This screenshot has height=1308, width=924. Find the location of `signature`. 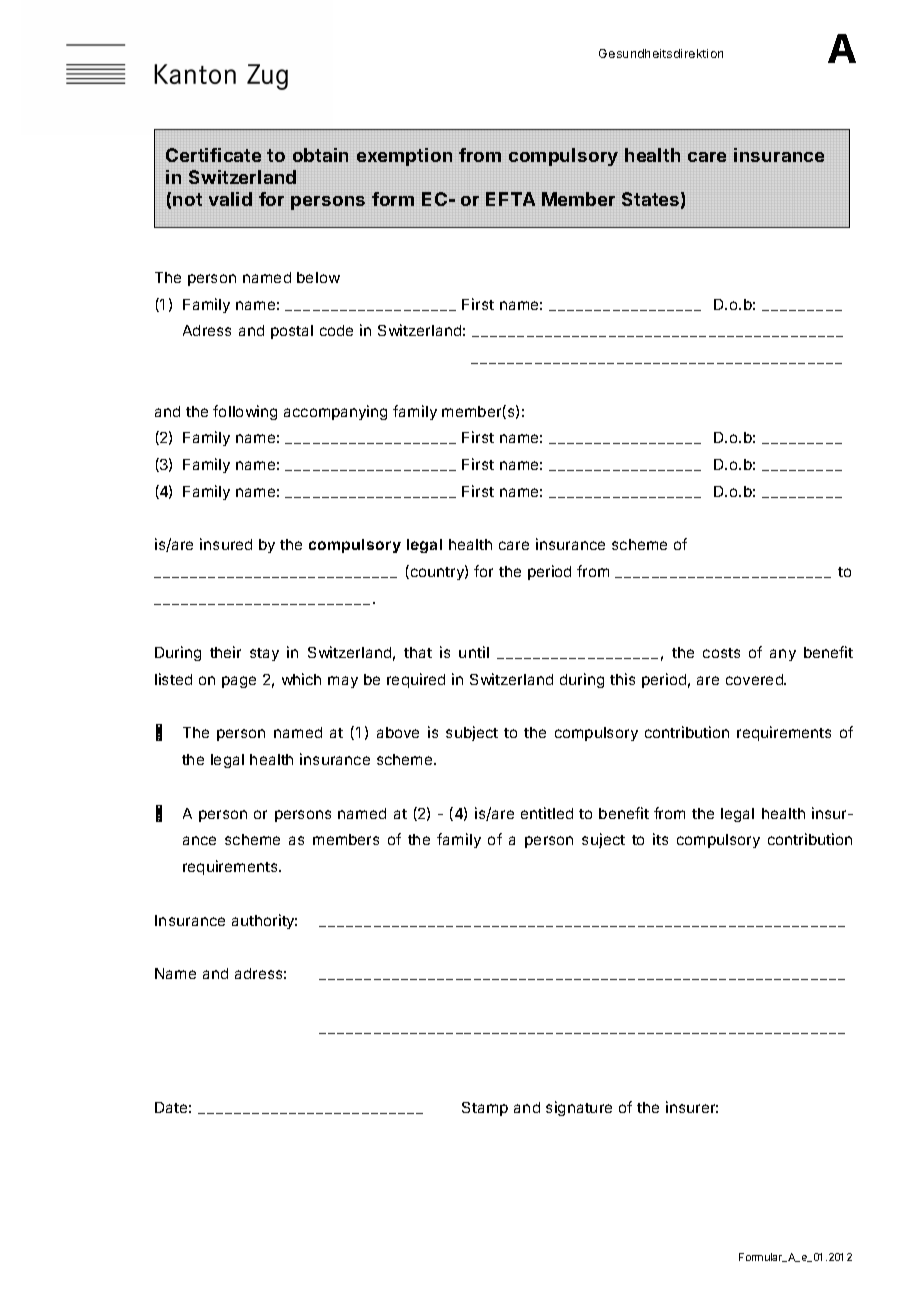

signature is located at coordinates (579, 1108).
